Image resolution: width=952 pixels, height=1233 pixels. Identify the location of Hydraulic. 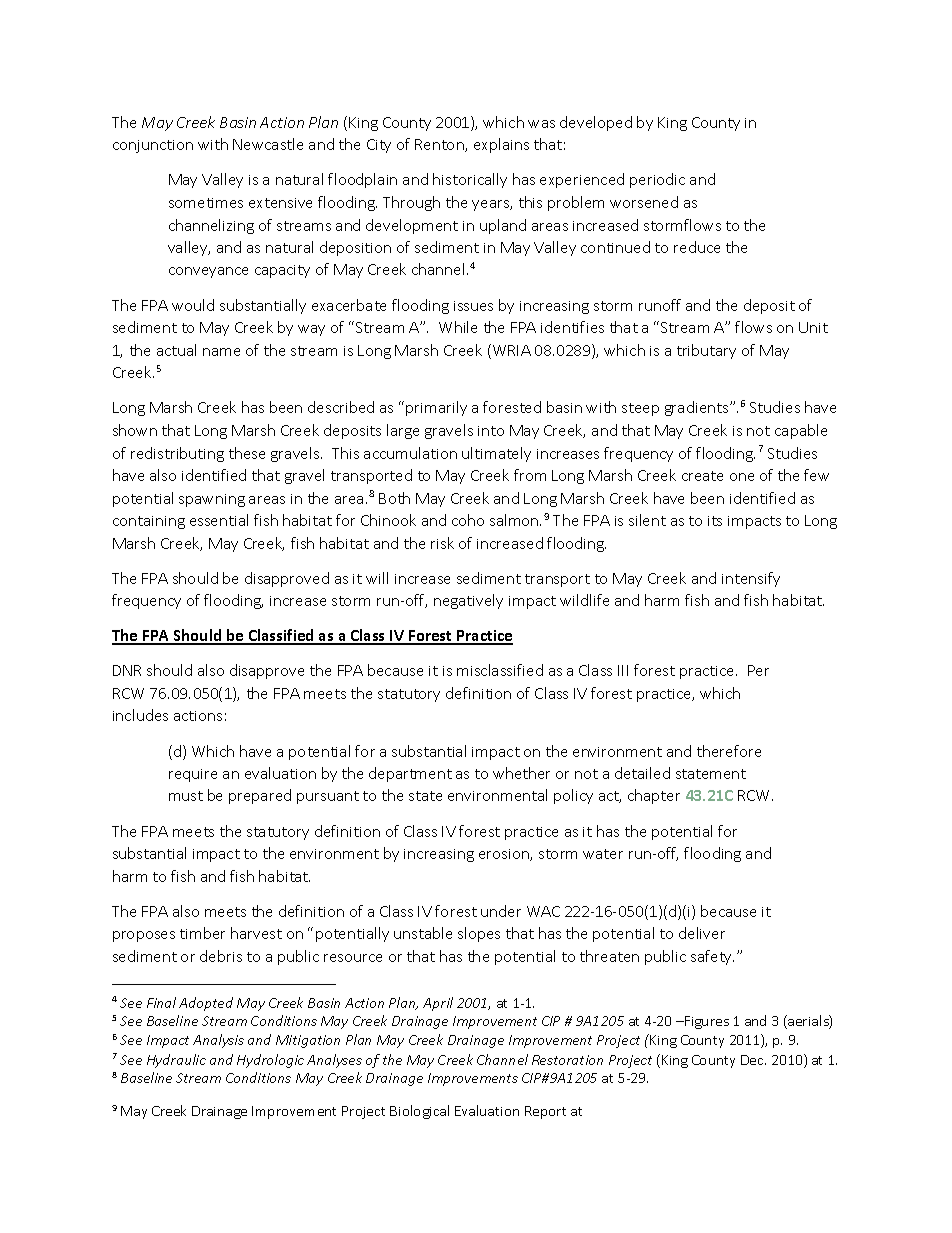
(176, 1061).
